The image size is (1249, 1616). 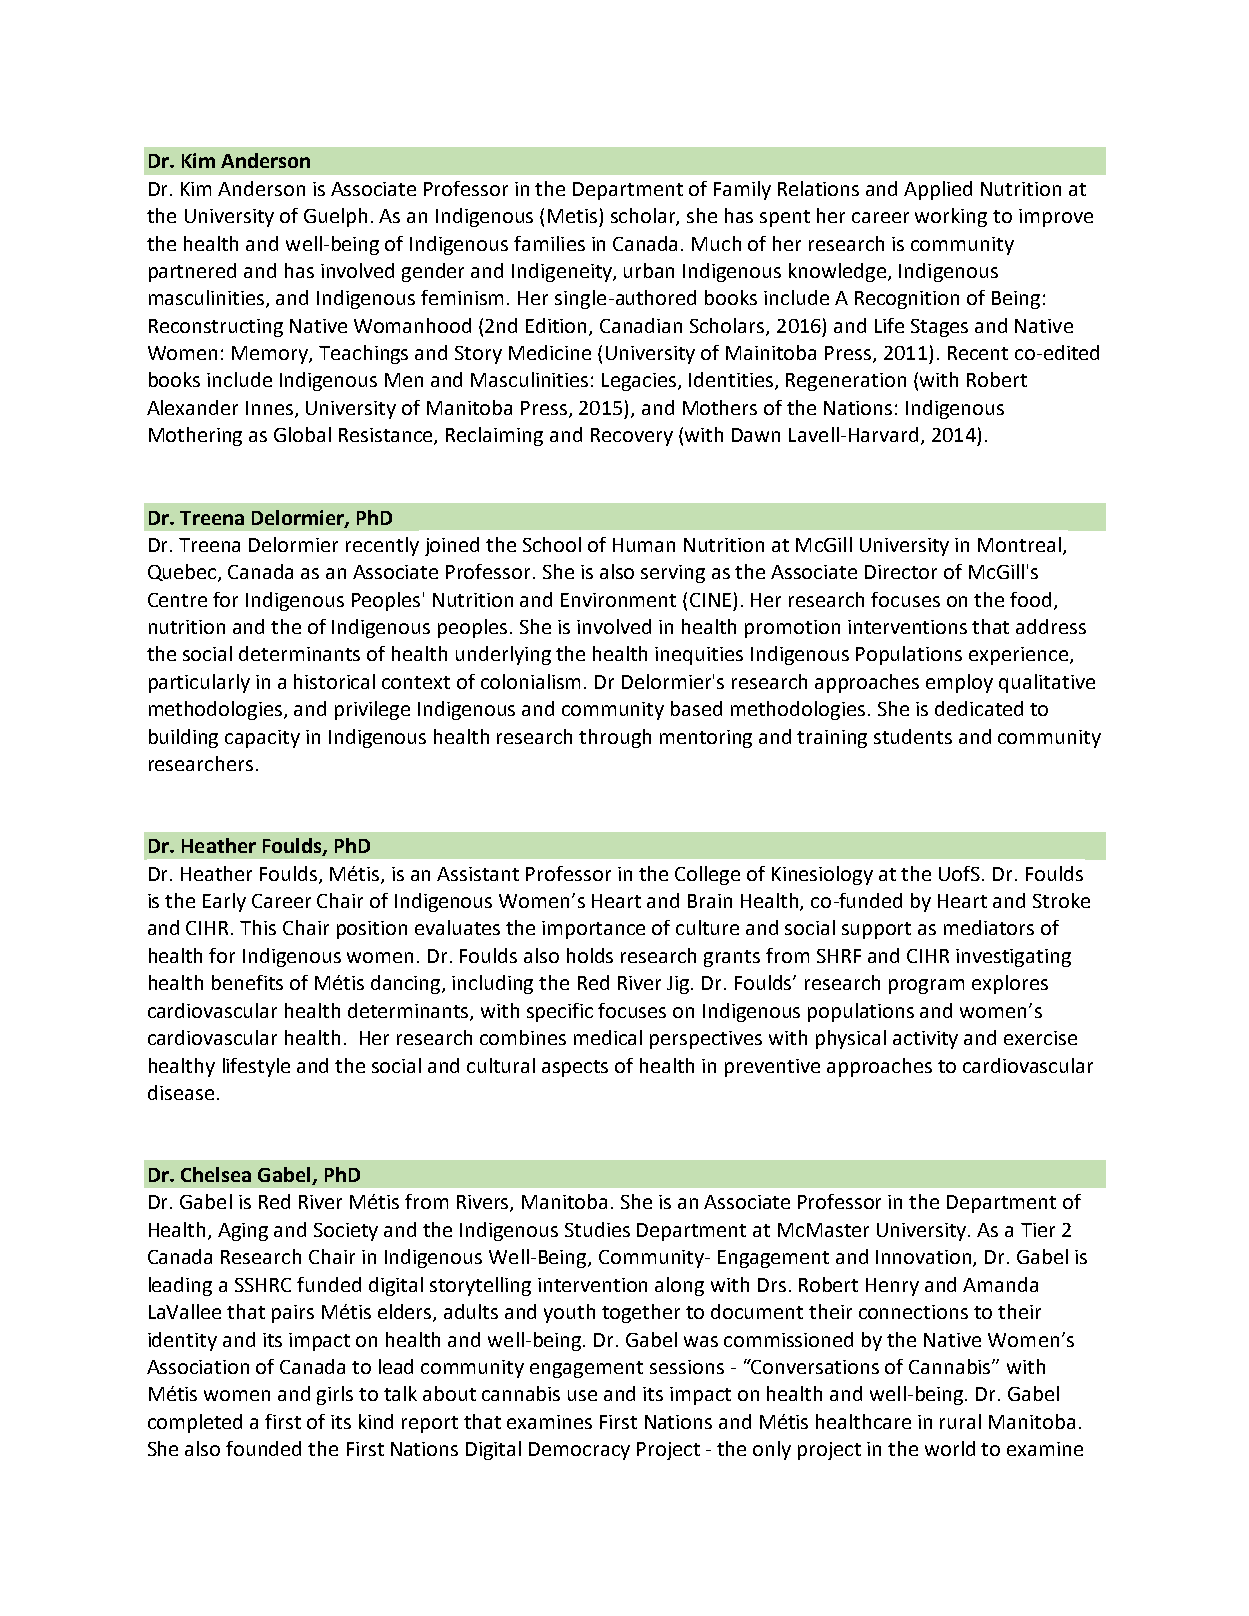 What do you see at coordinates (618, 600) in the screenshot?
I see `Environment` at bounding box center [618, 600].
